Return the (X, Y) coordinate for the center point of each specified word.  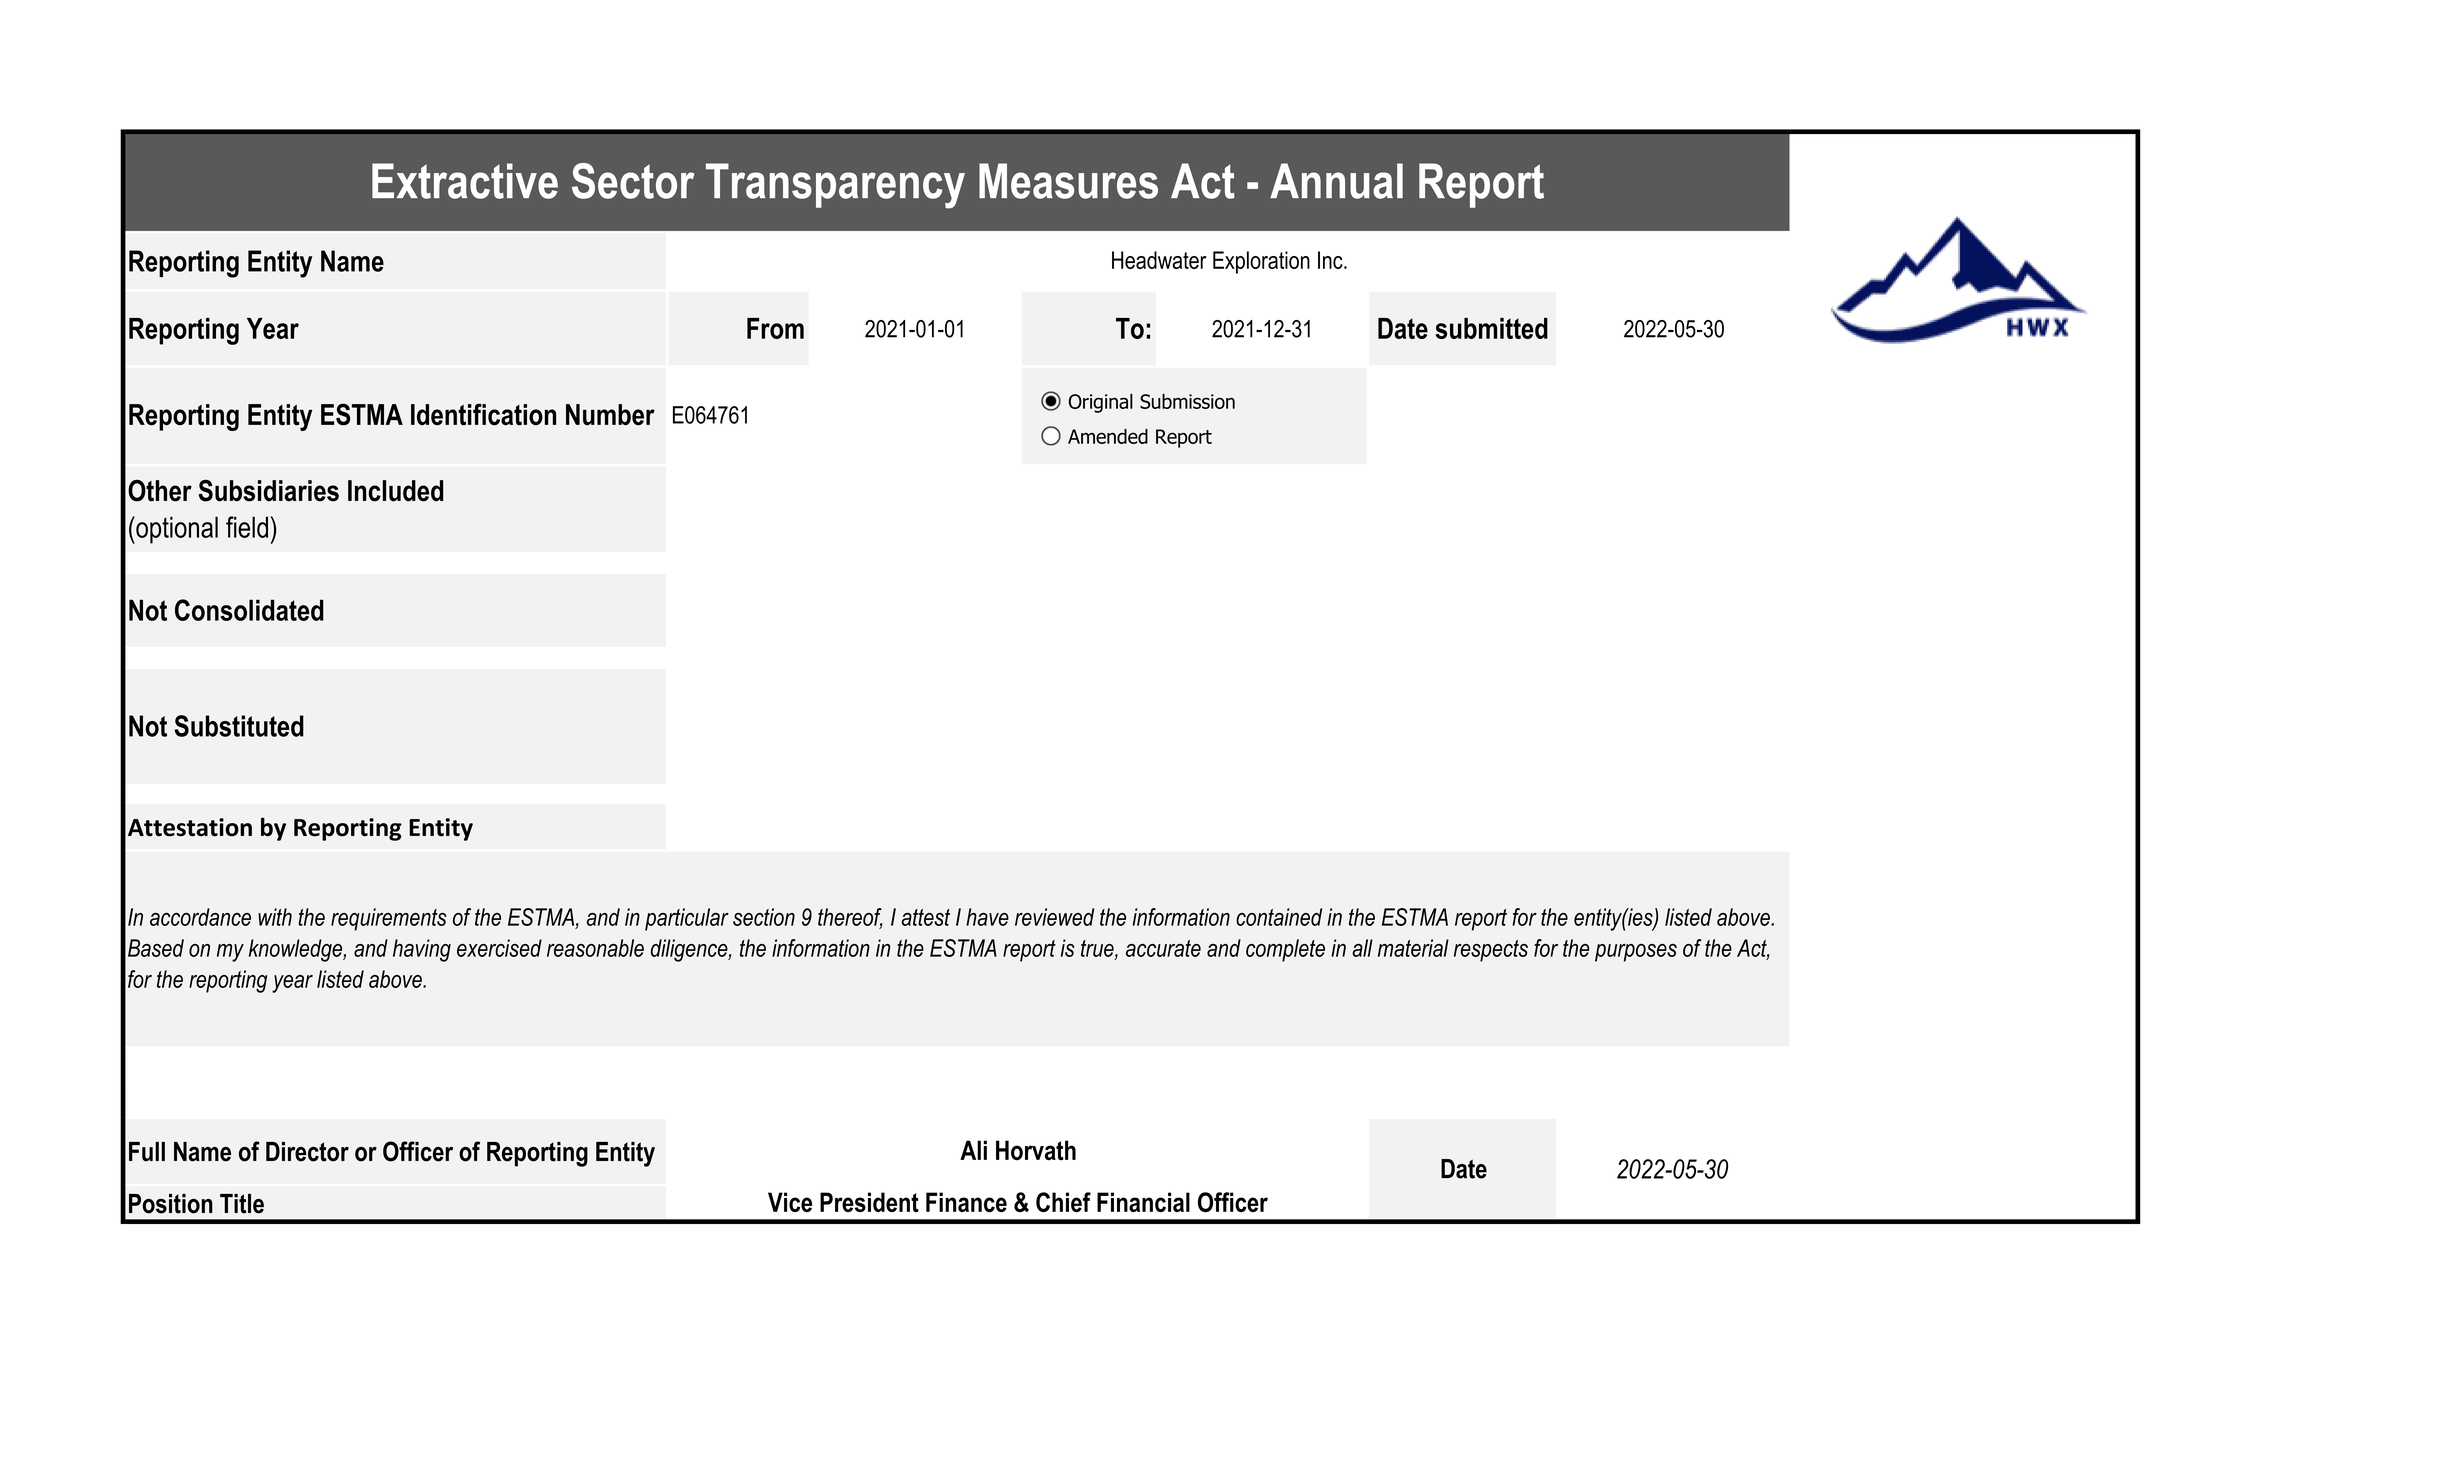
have (987, 917)
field (247, 527)
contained (1279, 917)
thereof (850, 918)
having (422, 950)
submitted (1491, 328)
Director (307, 1152)
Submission (1187, 401)
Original (1101, 403)
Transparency (835, 186)
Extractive (465, 181)
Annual (1336, 181)
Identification (483, 414)
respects (1491, 951)
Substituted (239, 726)
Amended (1108, 436)
